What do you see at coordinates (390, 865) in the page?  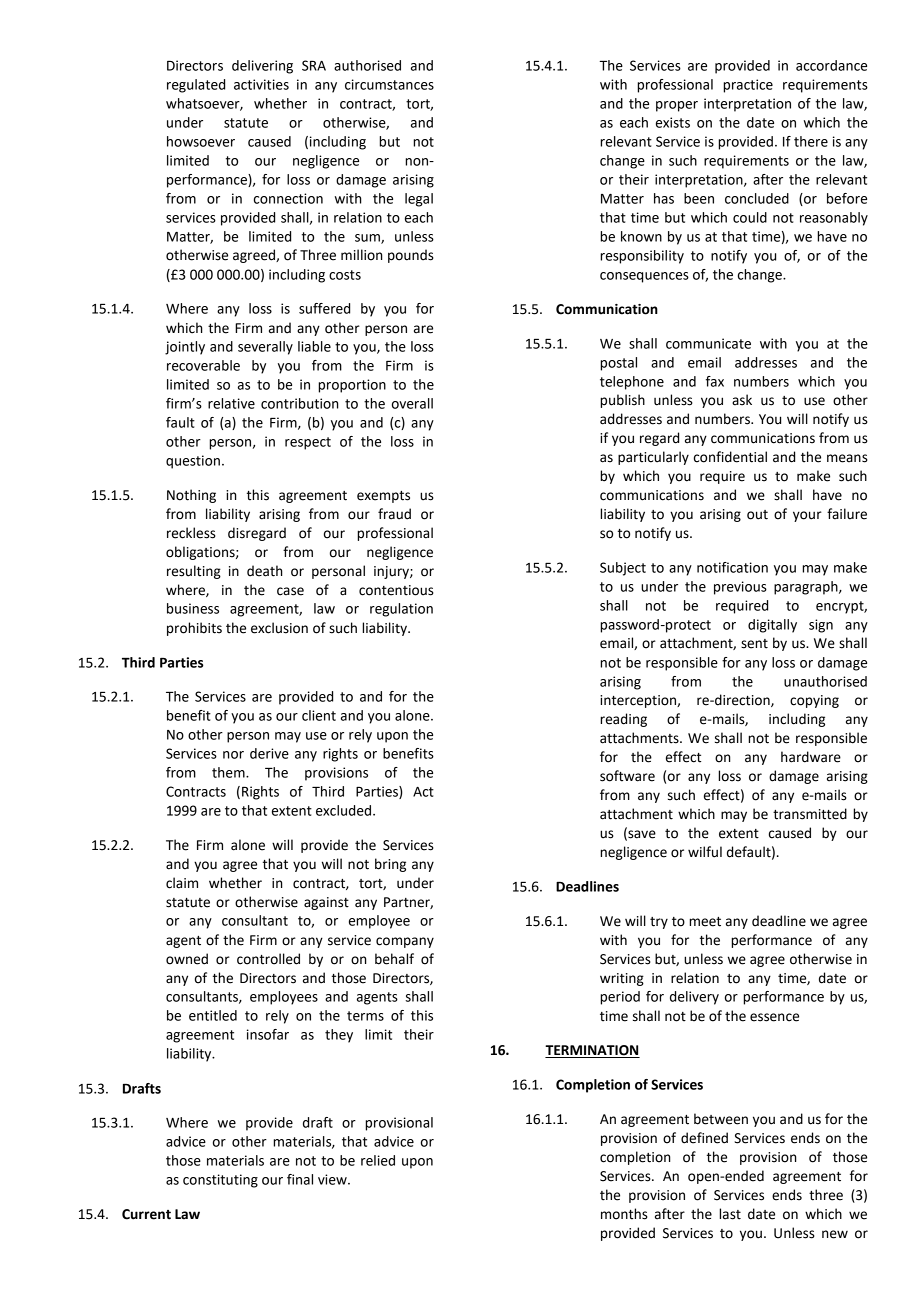 I see `bring` at bounding box center [390, 865].
